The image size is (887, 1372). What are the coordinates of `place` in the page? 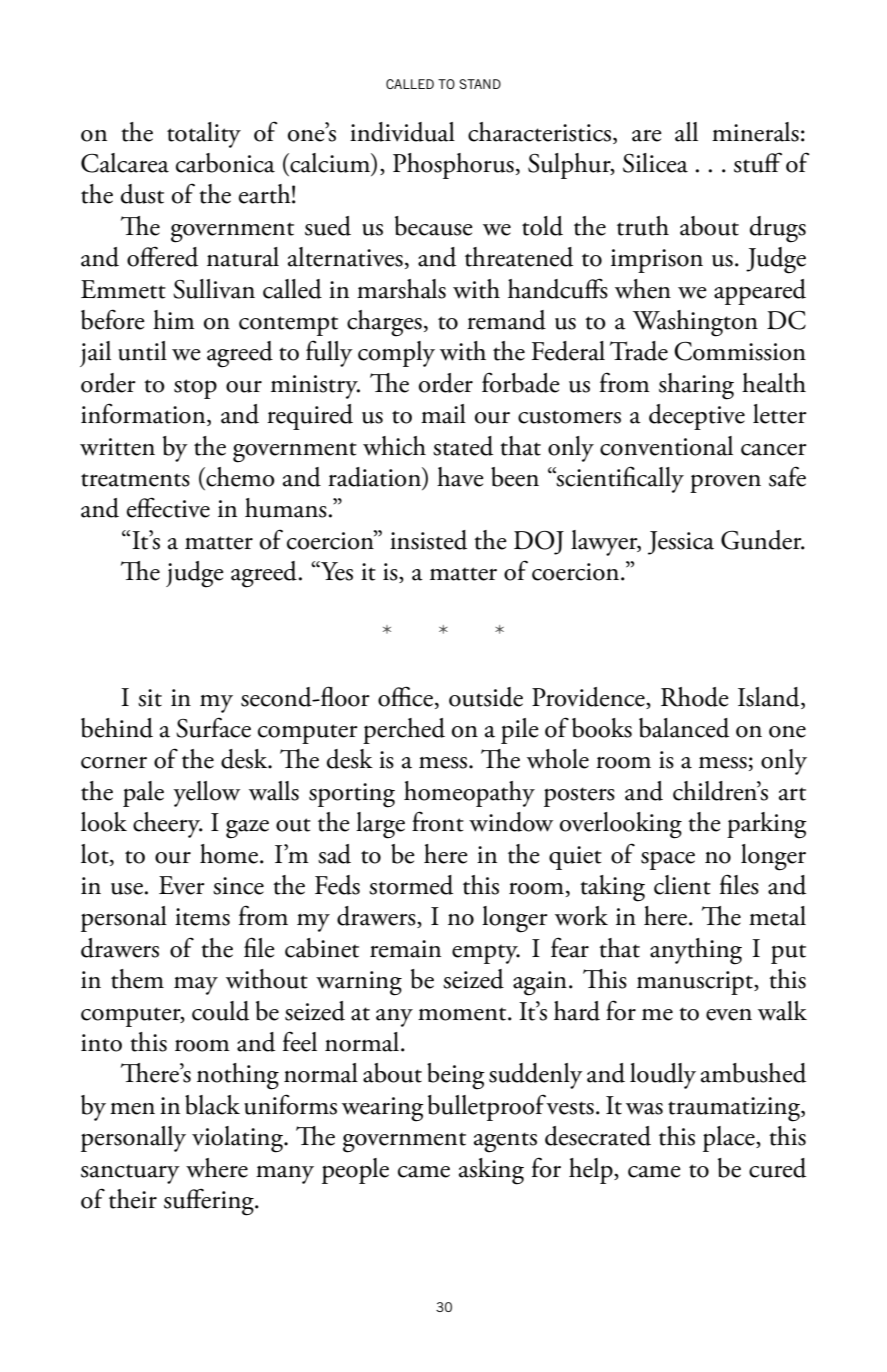 It's located at (730, 1139).
